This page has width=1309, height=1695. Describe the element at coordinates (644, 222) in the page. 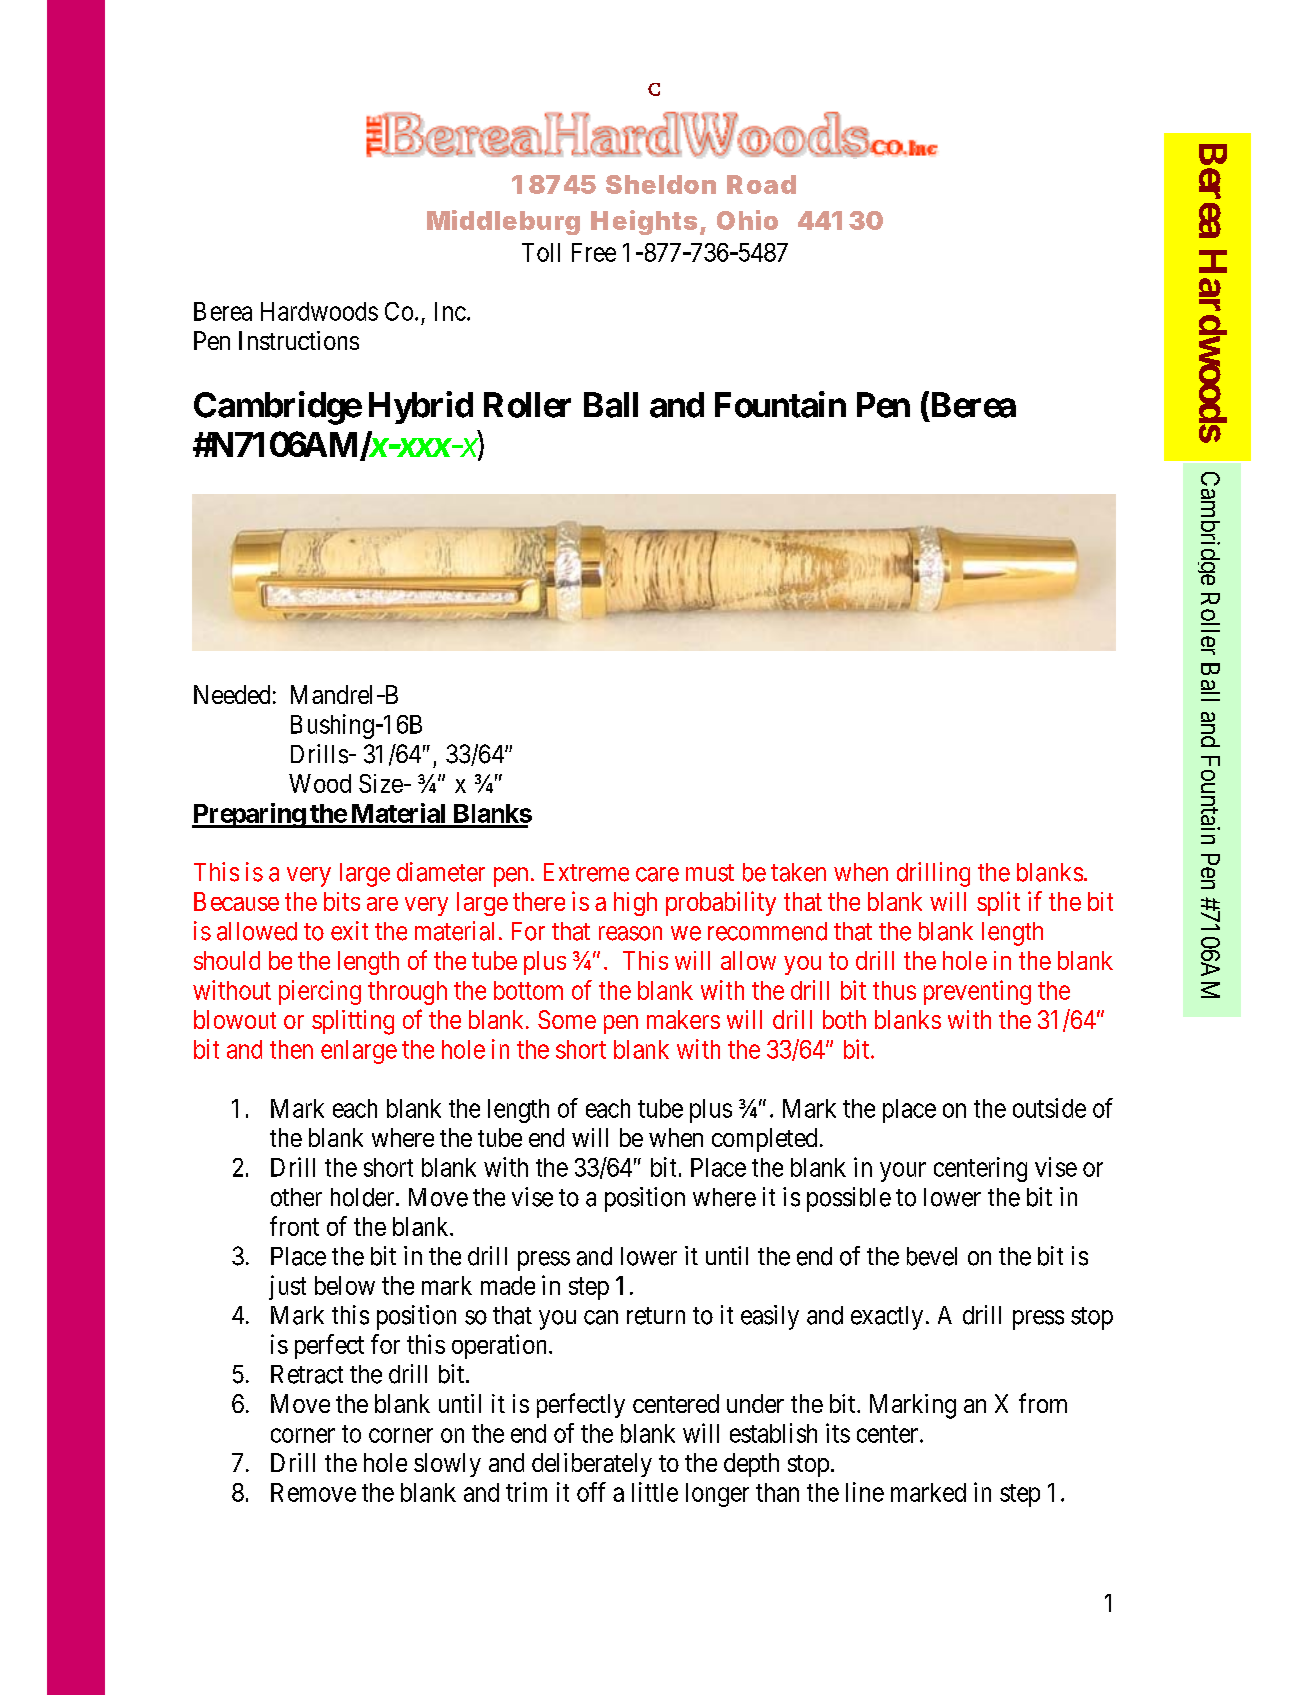

I see `Heights` at that location.
